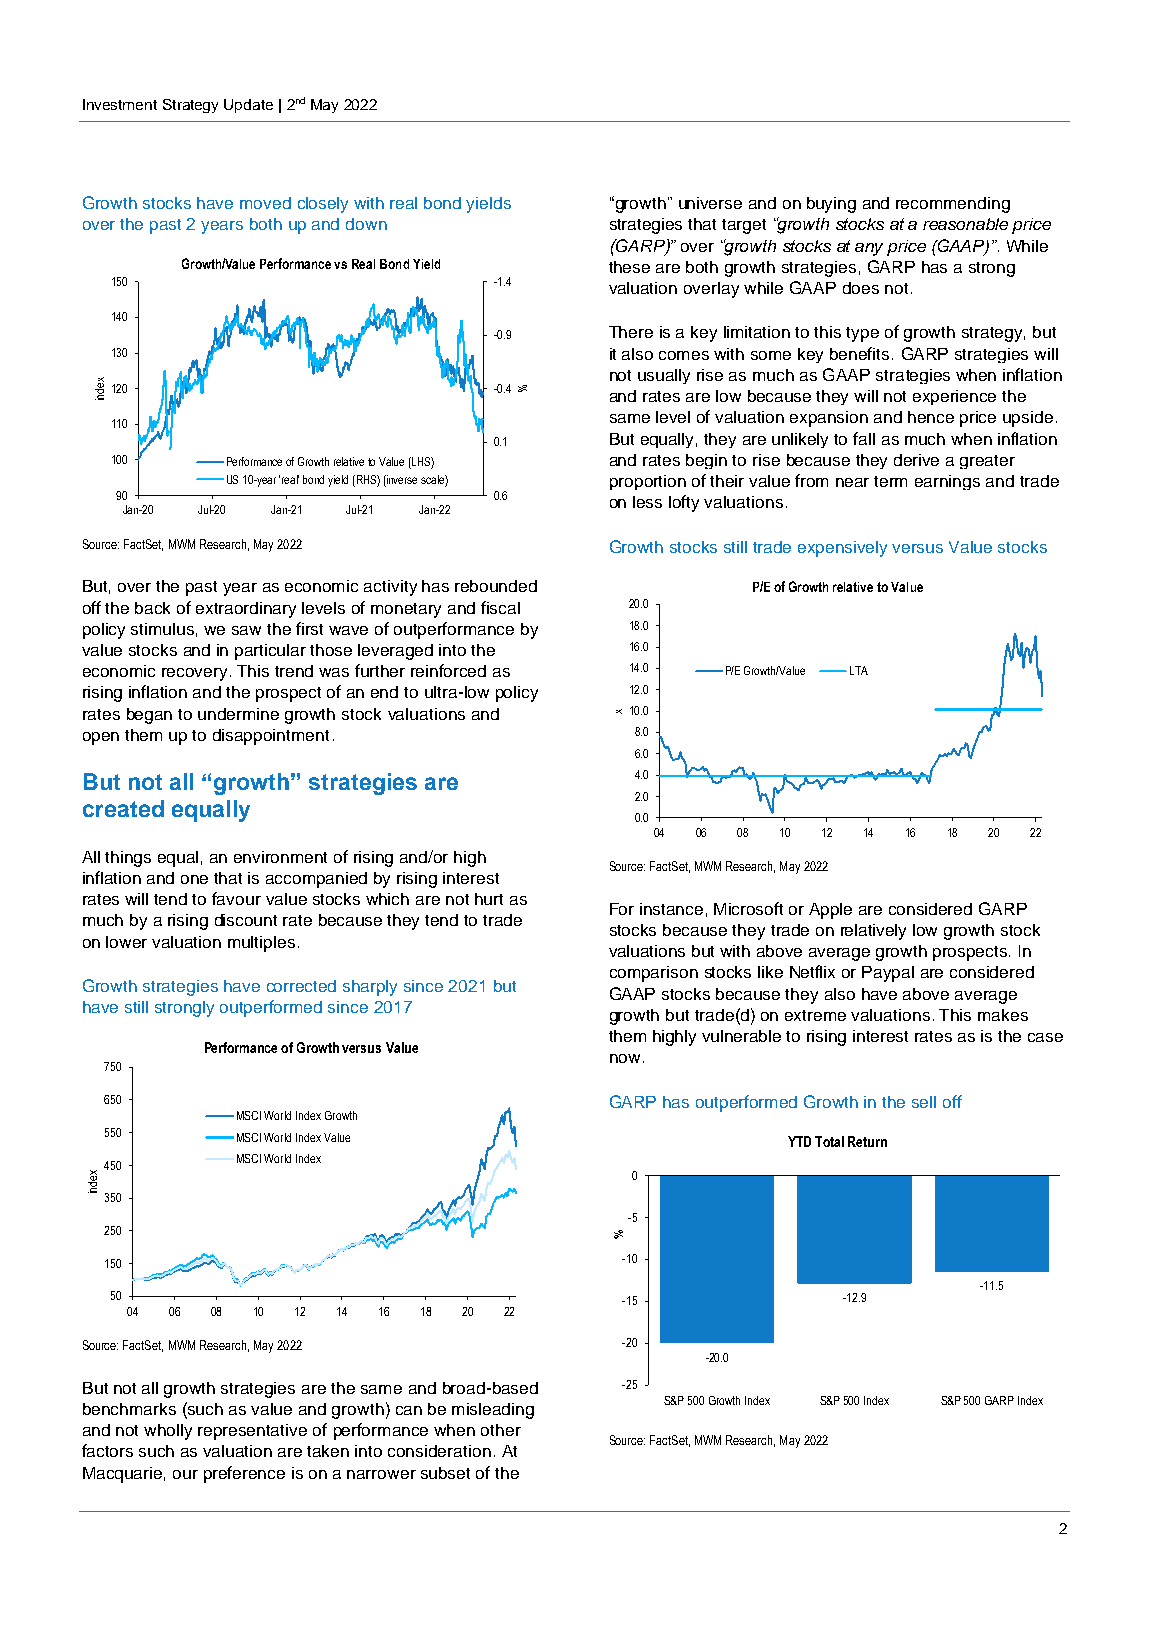 This screenshot has width=1149, height=1625. What do you see at coordinates (710, 203) in the screenshot?
I see `universe` at bounding box center [710, 203].
